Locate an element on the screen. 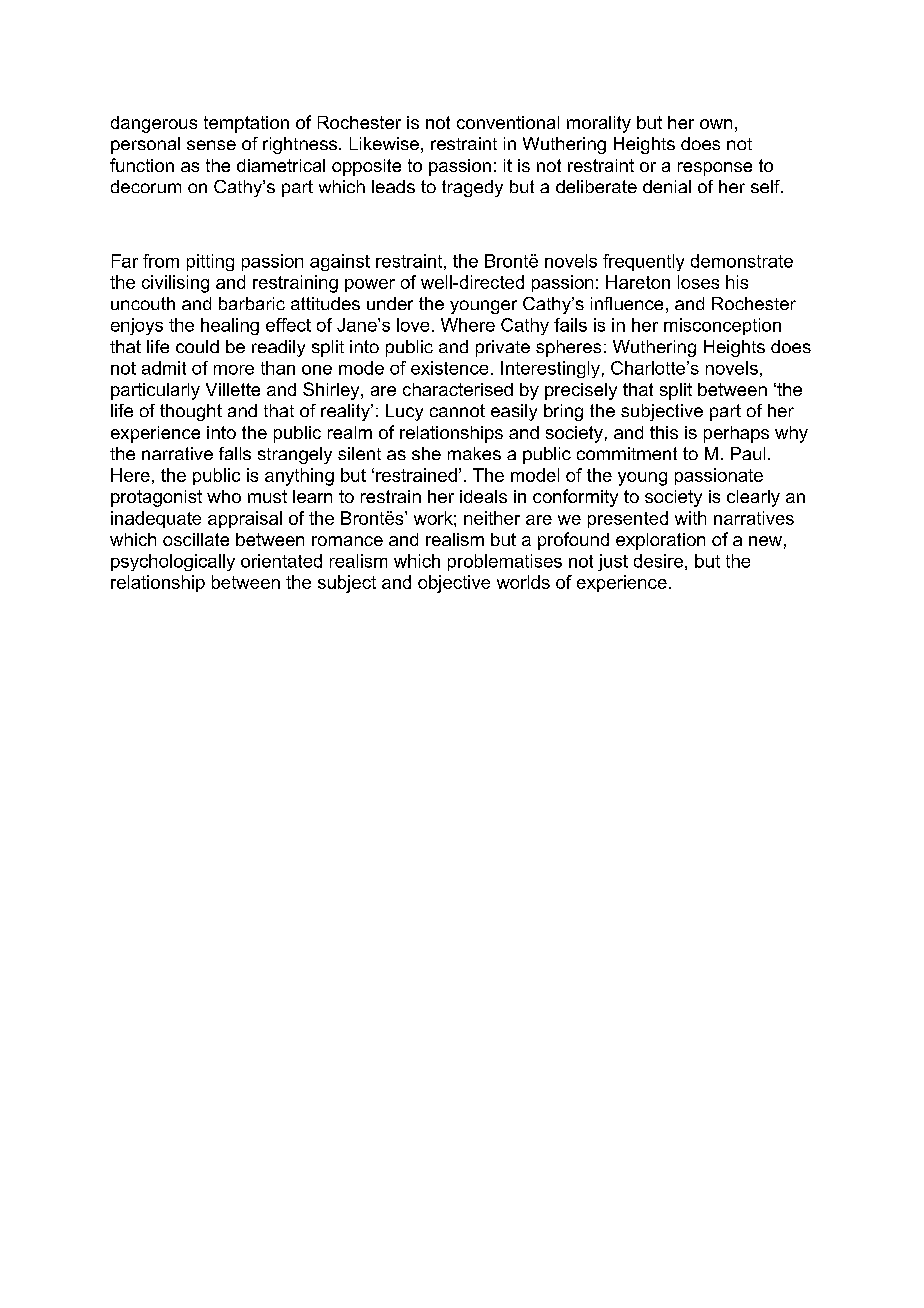 The image size is (924, 1308). could is located at coordinates (197, 346).
